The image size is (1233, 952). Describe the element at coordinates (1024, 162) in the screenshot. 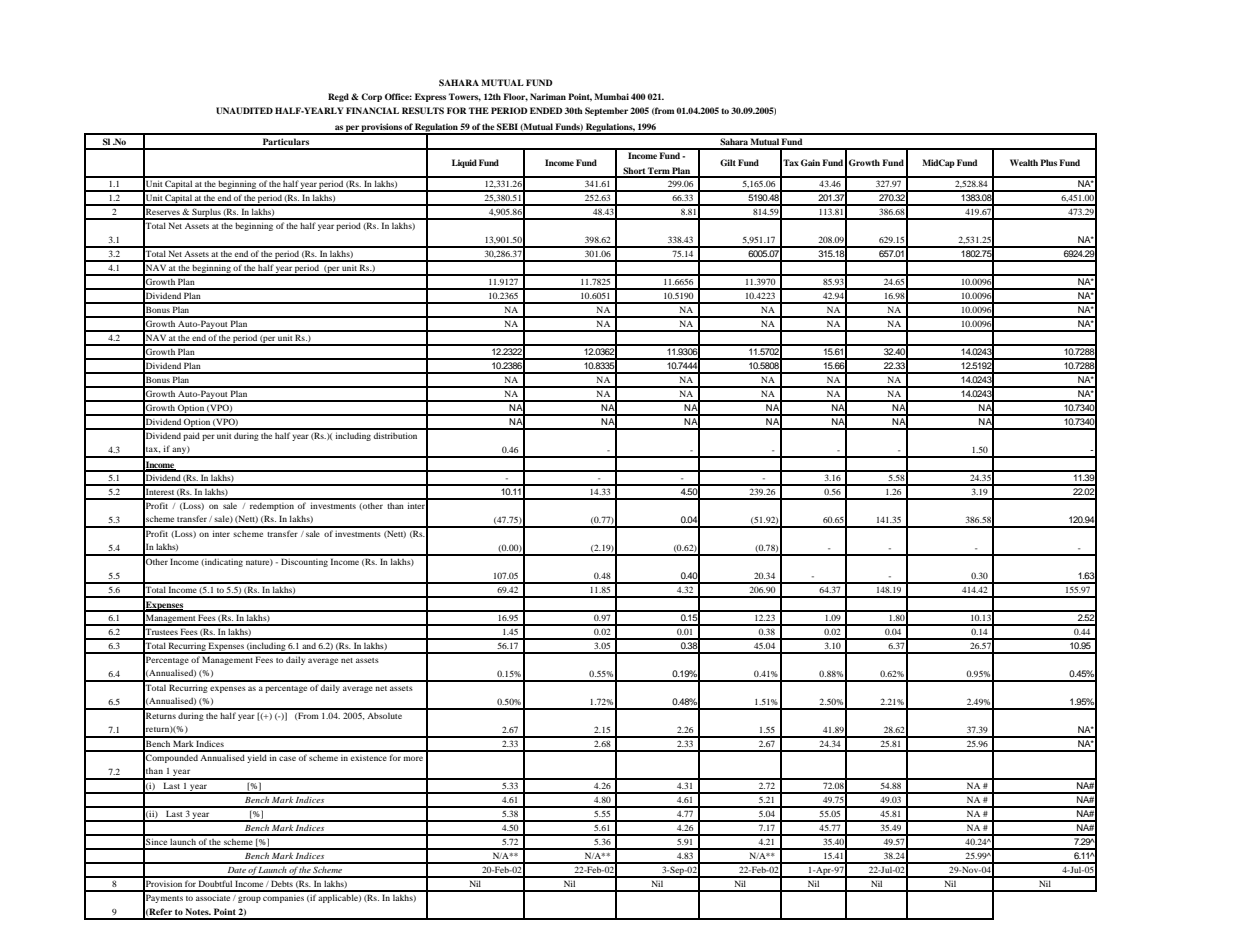

I see `Wealth` at that location.
